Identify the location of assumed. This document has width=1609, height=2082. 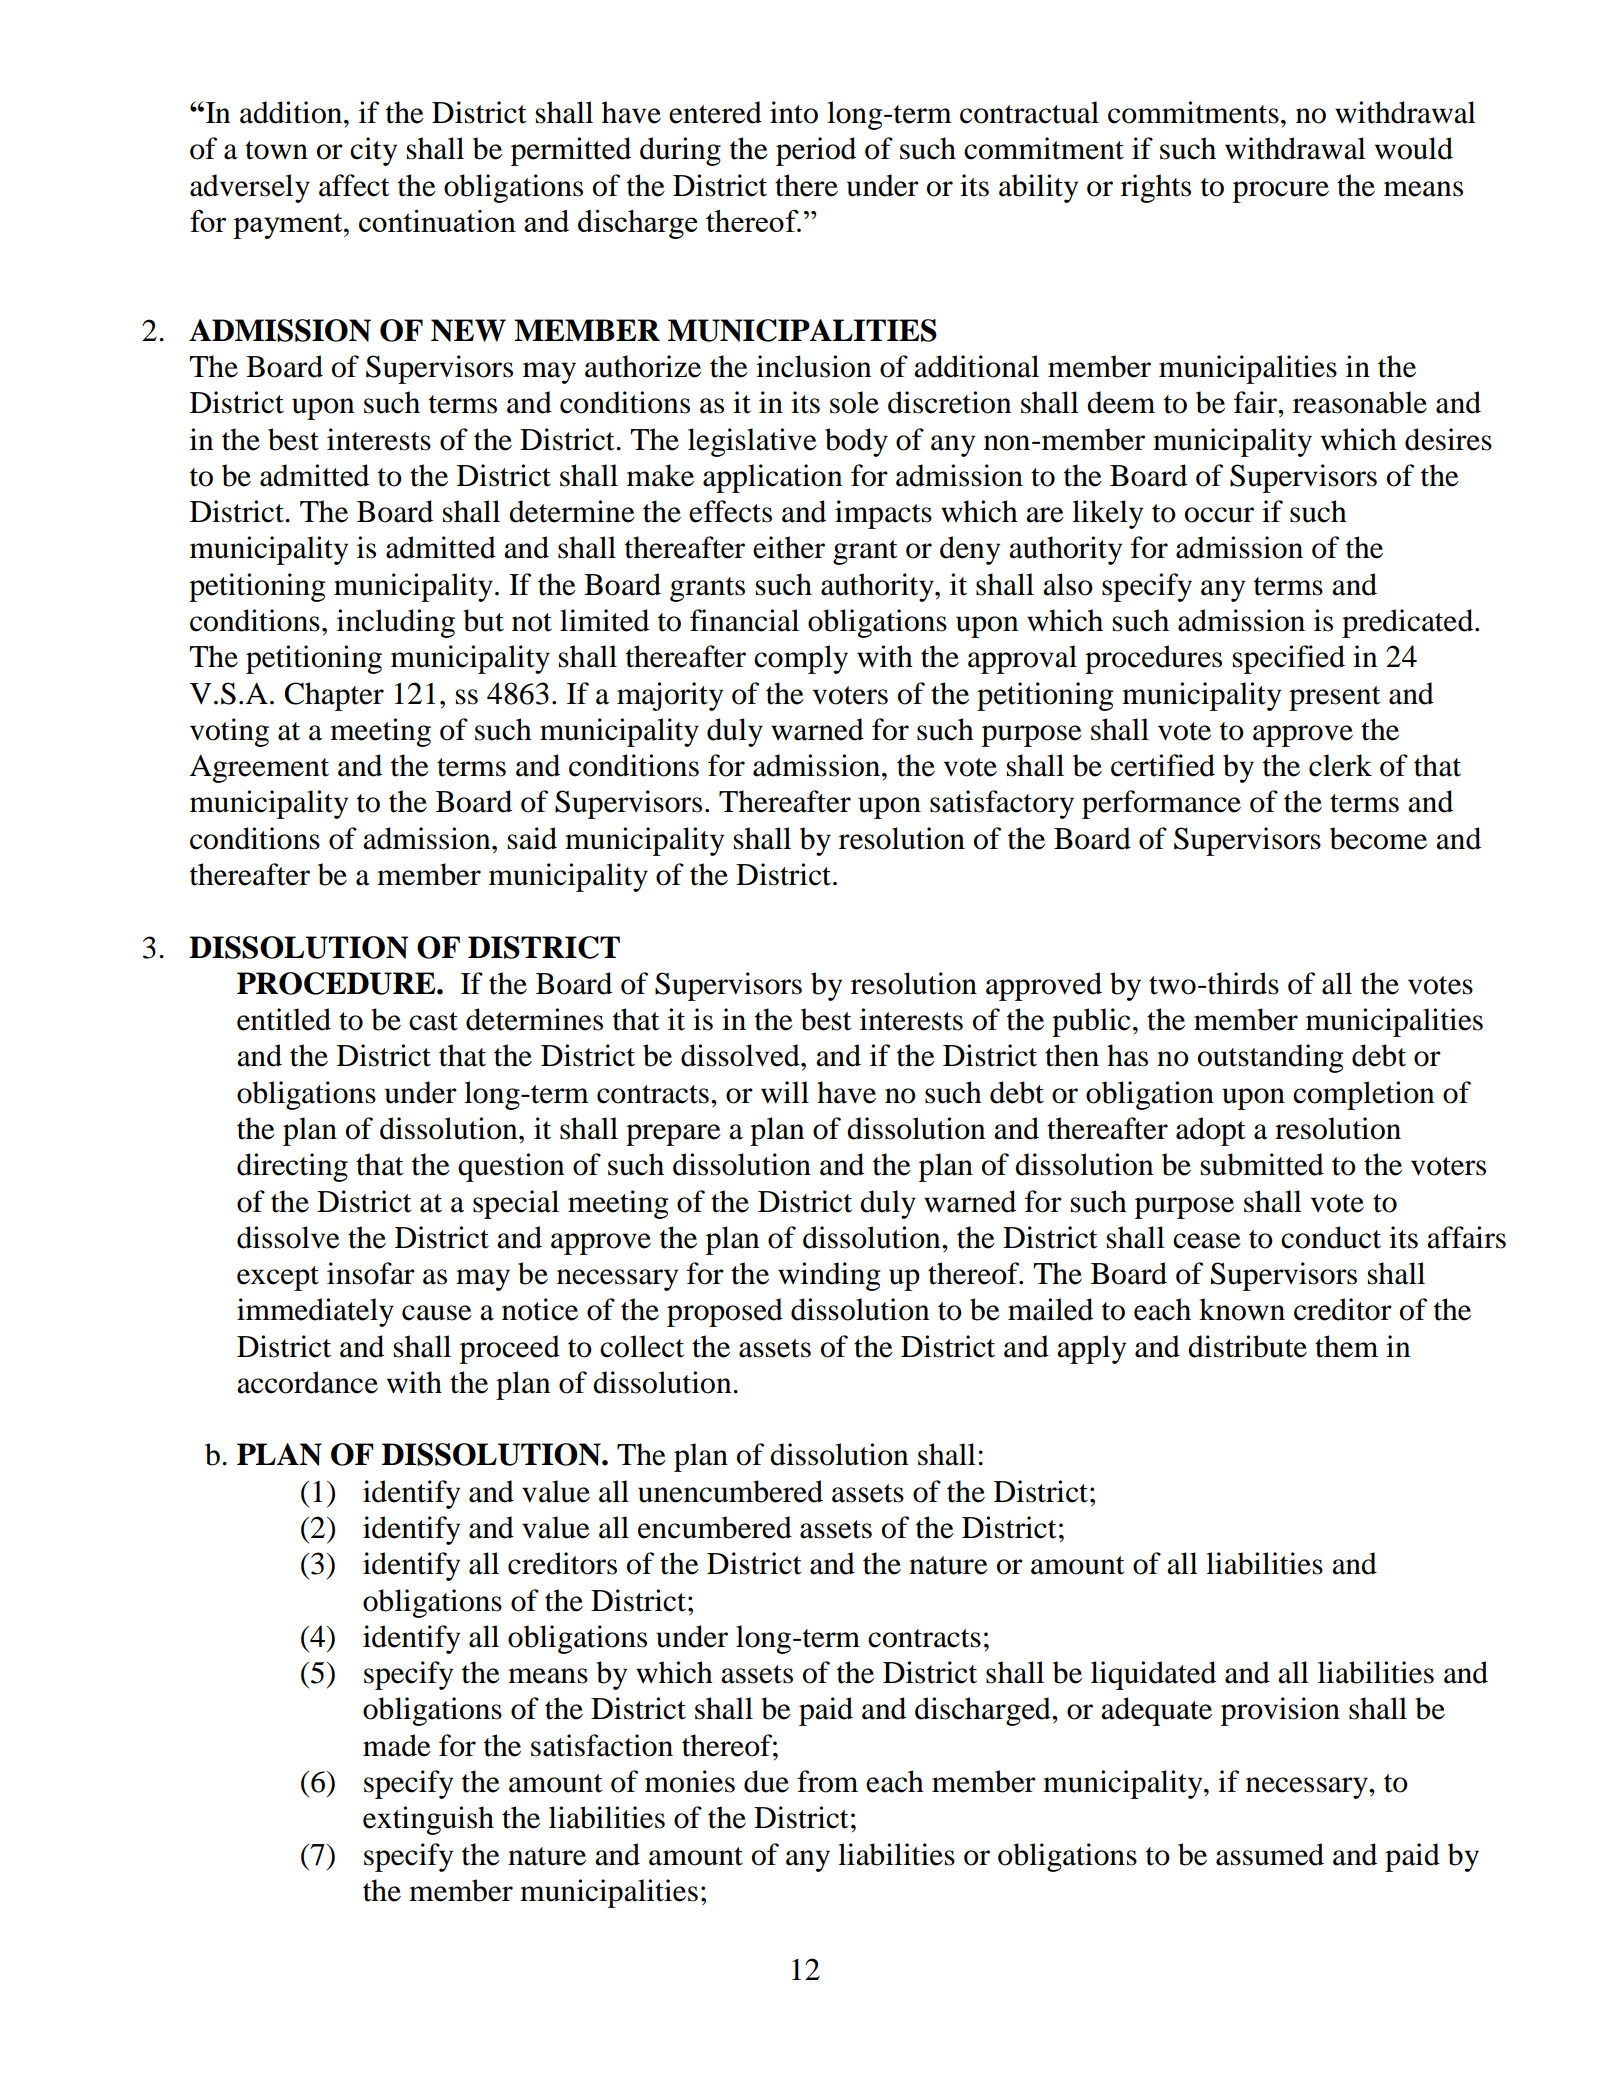
(1270, 1854).
